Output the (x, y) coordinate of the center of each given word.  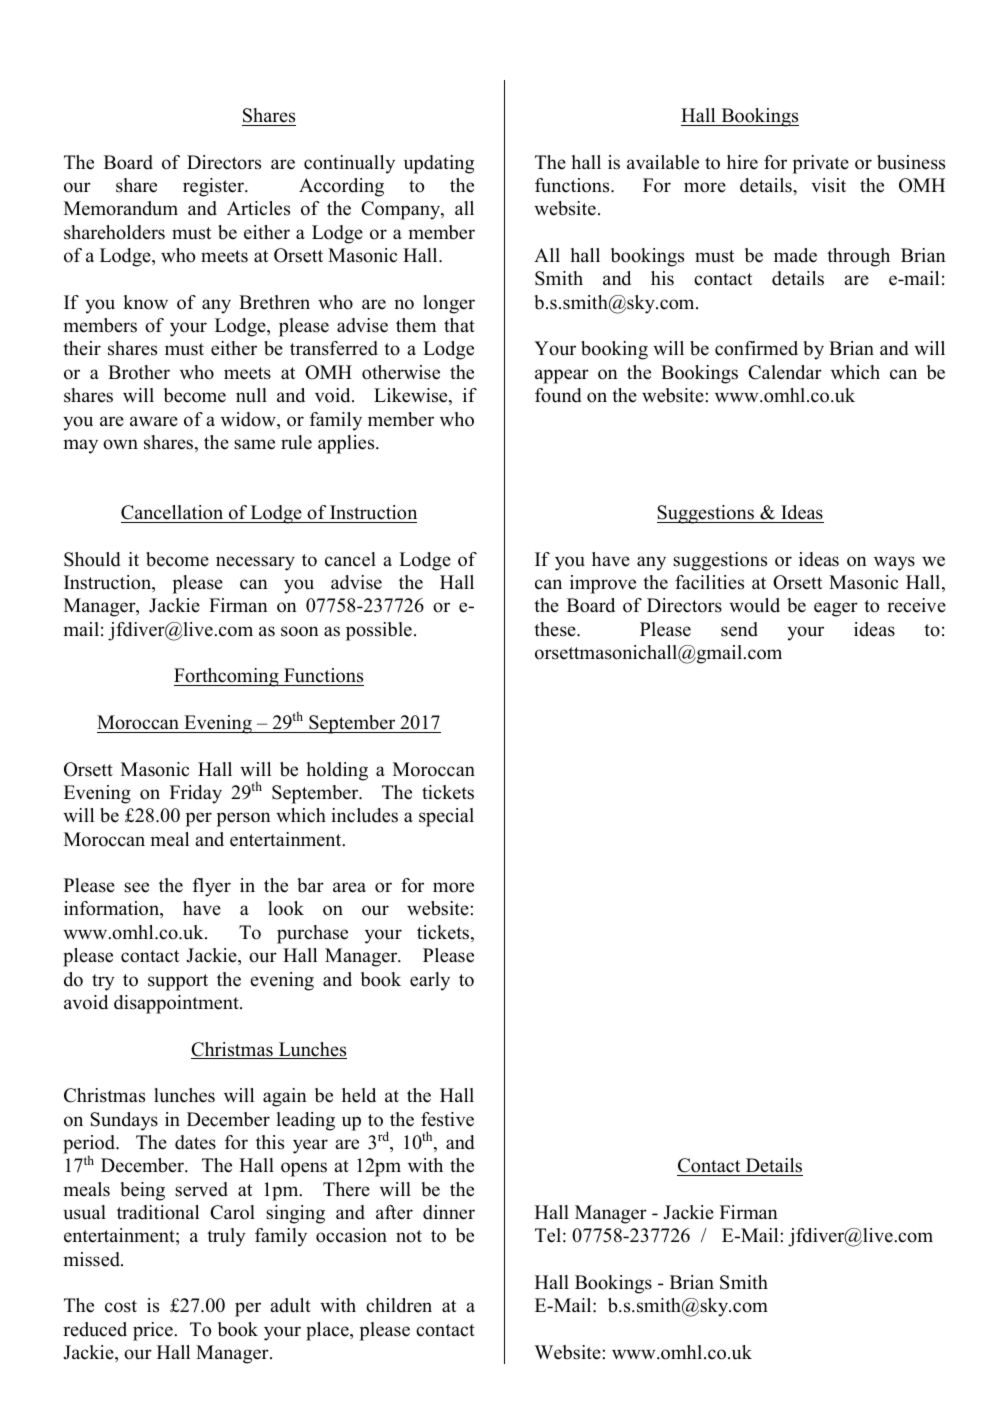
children (399, 1305)
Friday (196, 794)
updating (439, 164)
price (154, 1331)
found (558, 395)
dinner (449, 1212)
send (739, 629)
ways (894, 563)
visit (828, 185)
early (430, 981)
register (214, 187)
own (120, 444)
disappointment (177, 1004)
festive (447, 1119)
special (446, 817)
